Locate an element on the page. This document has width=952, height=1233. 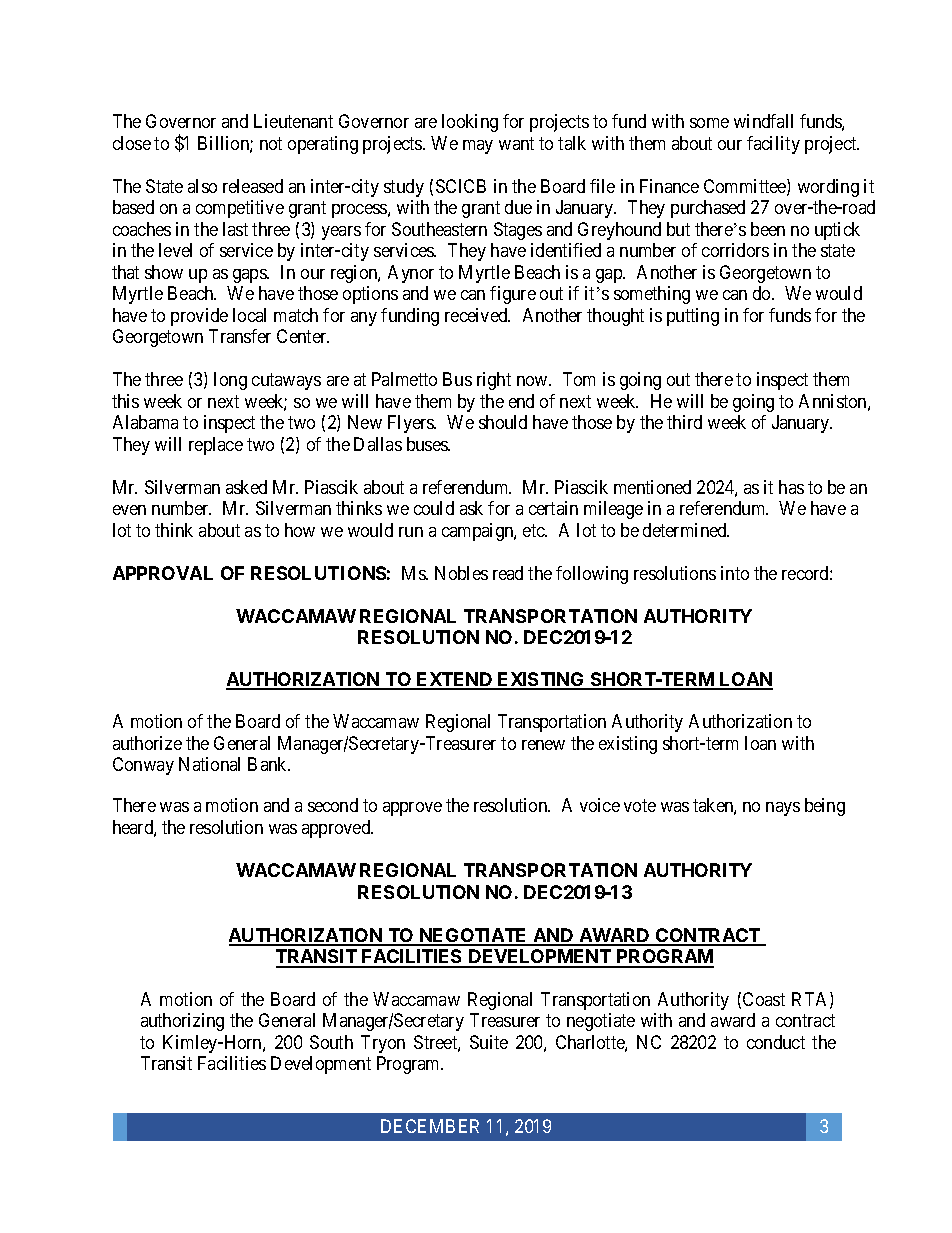
may is located at coordinates (478, 147).
